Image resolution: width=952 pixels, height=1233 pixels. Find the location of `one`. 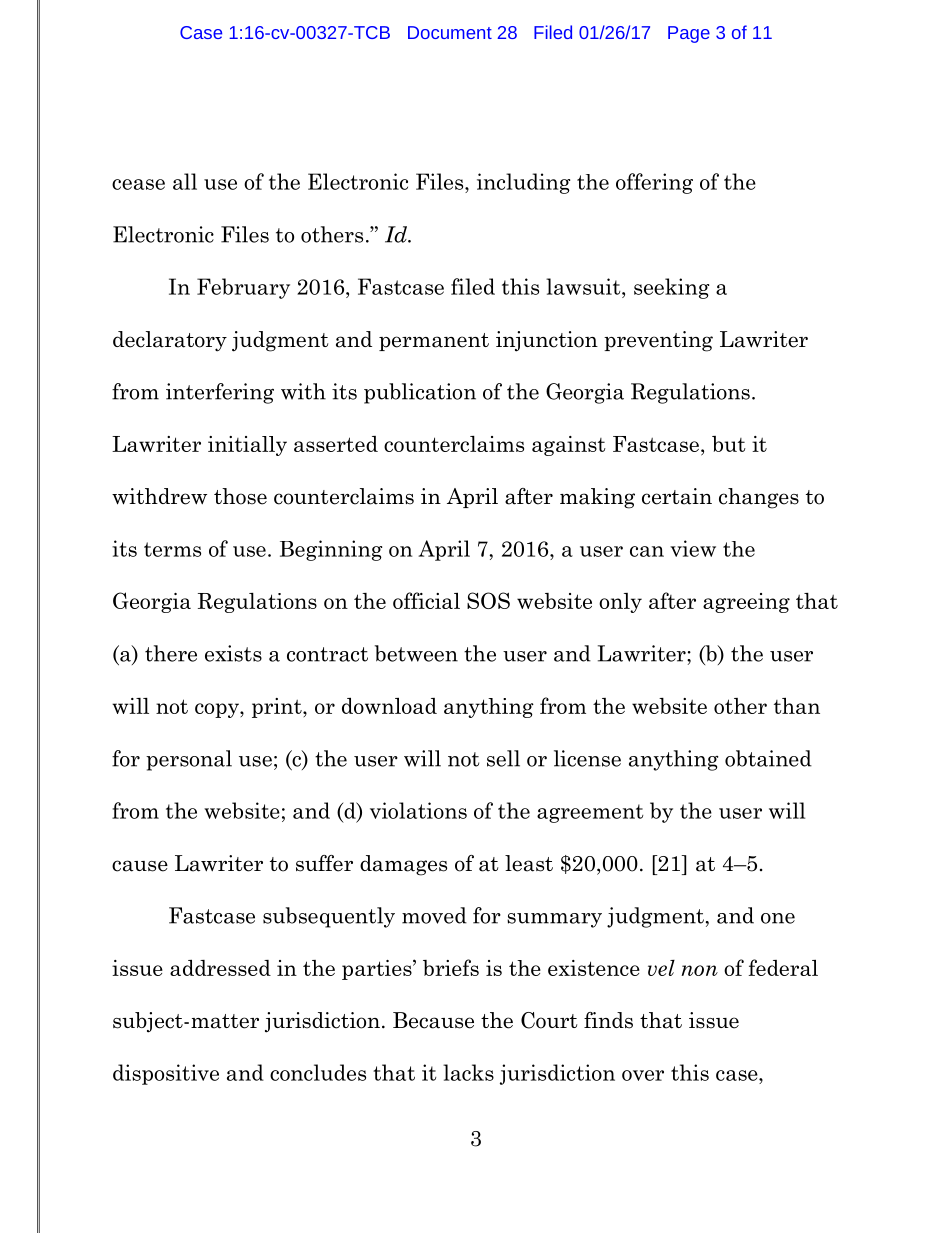

one is located at coordinates (778, 918).
